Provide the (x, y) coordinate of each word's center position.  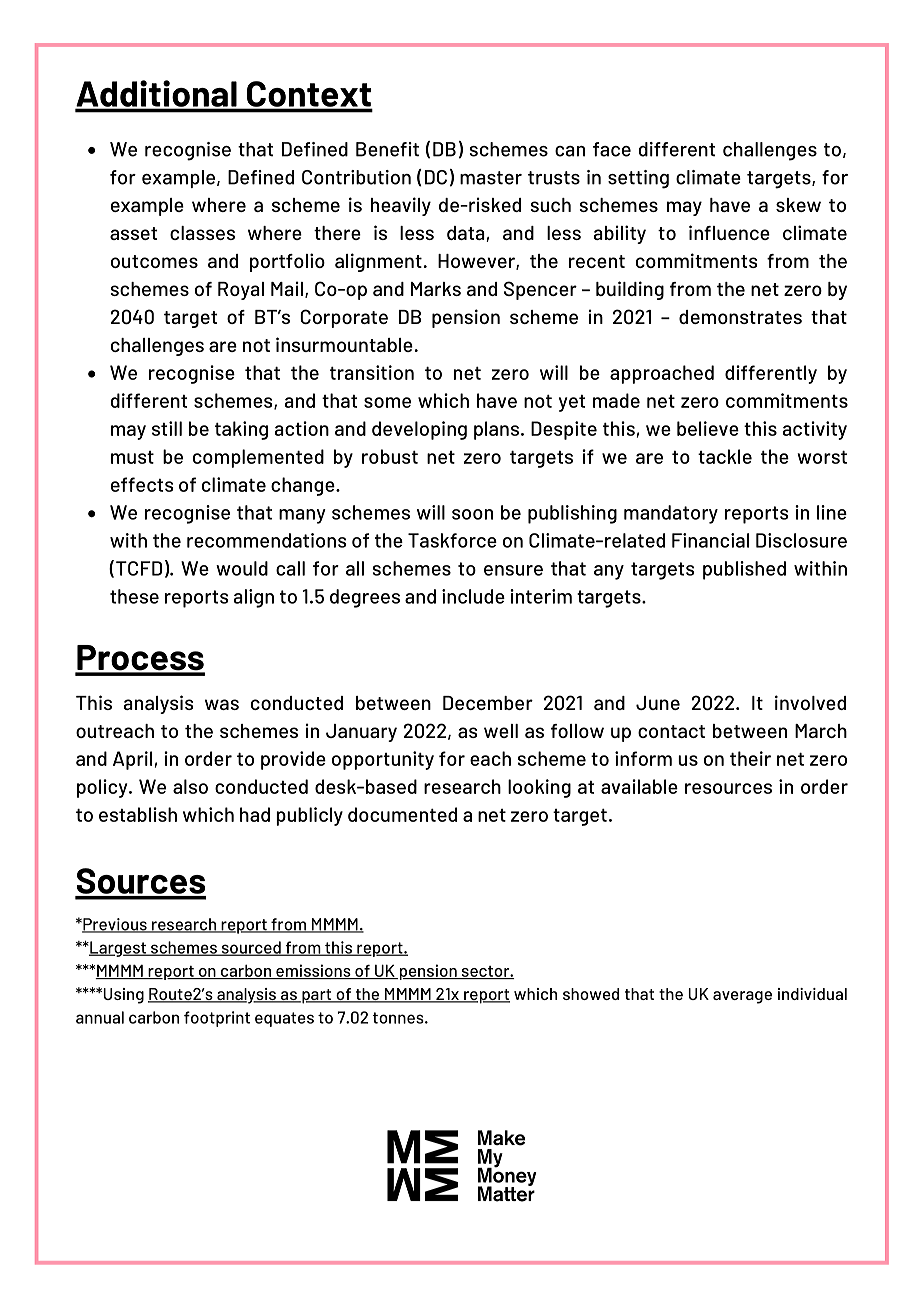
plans (496, 430)
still (167, 428)
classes (202, 233)
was (222, 704)
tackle (725, 456)
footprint (217, 1019)
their (750, 758)
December (488, 703)
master (491, 178)
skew (798, 205)
